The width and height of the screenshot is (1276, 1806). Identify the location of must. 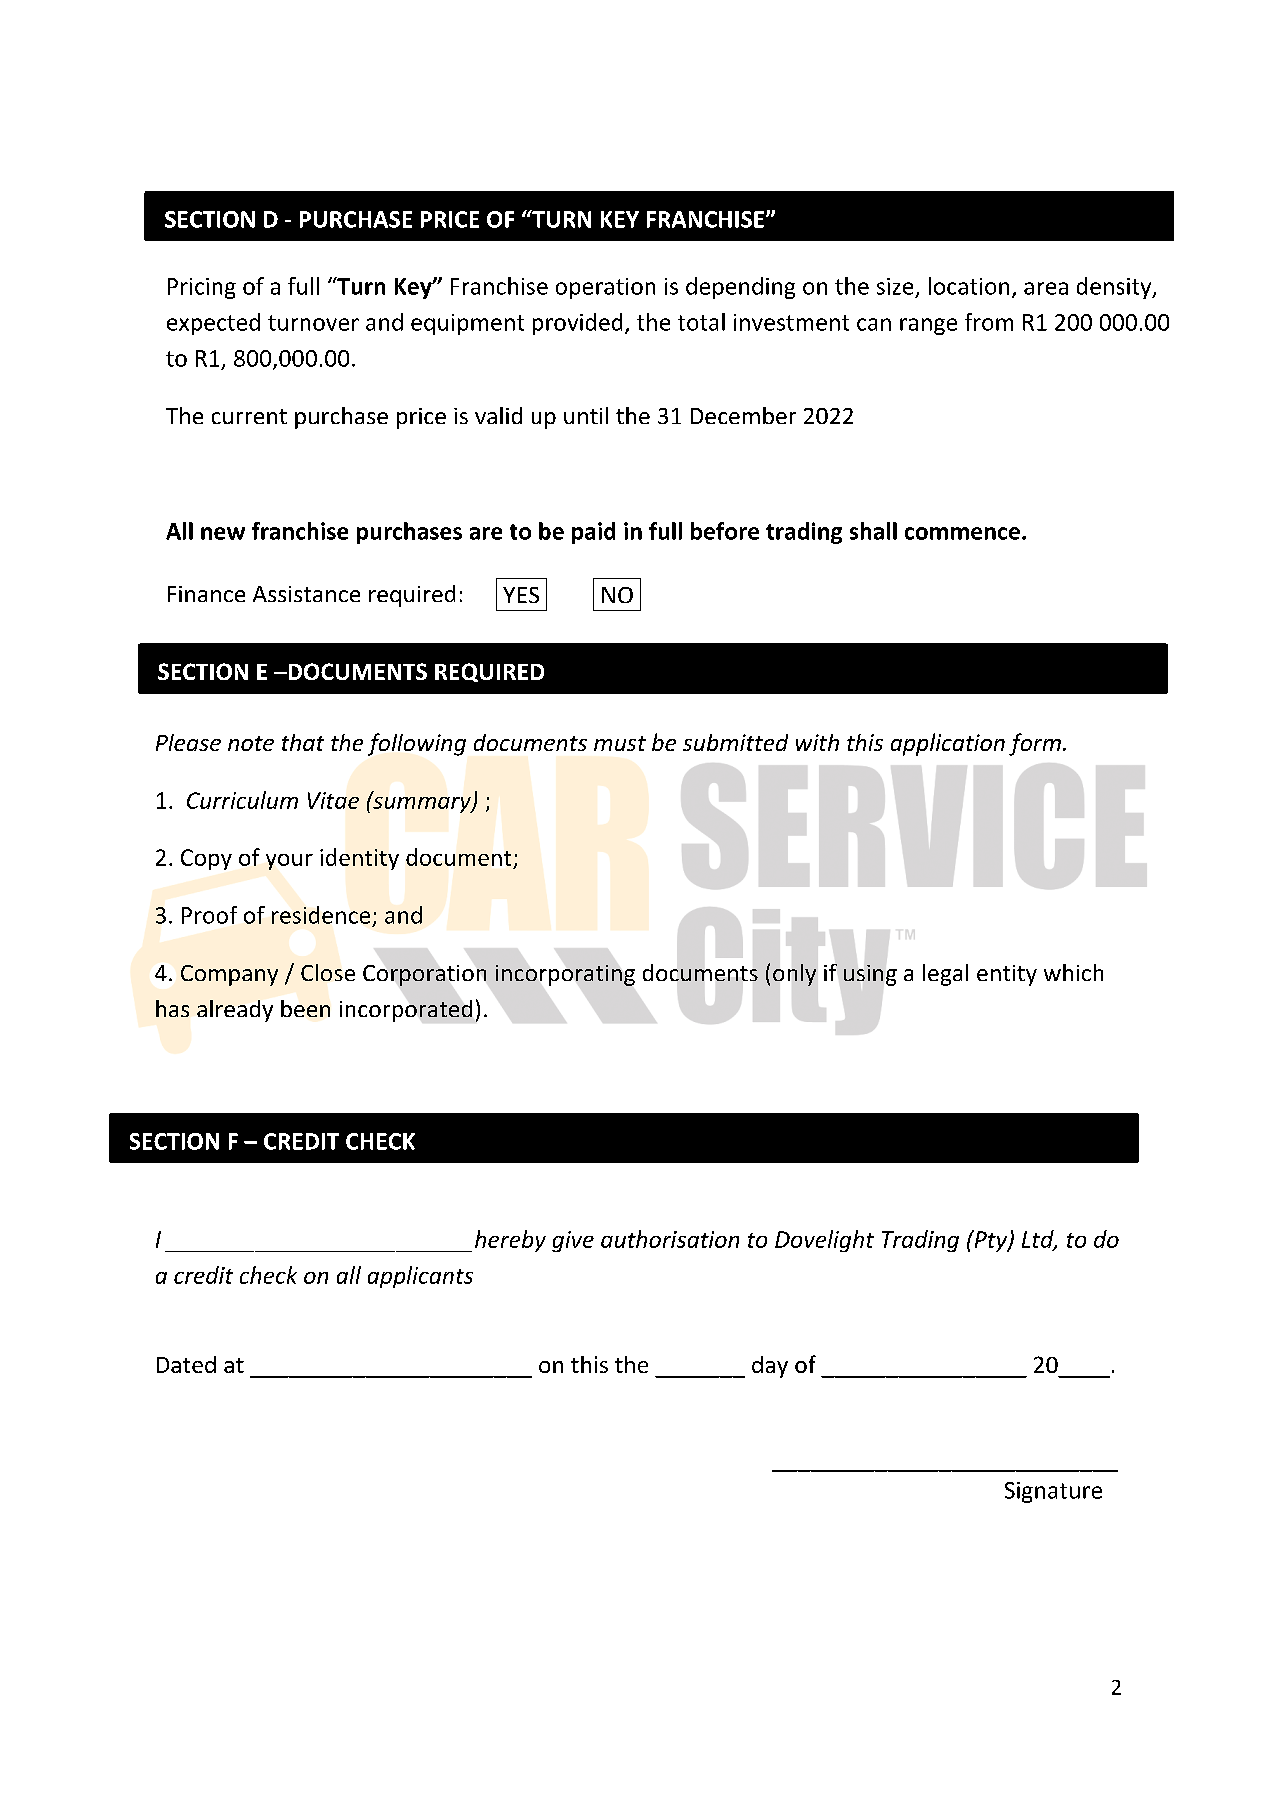
(620, 743).
